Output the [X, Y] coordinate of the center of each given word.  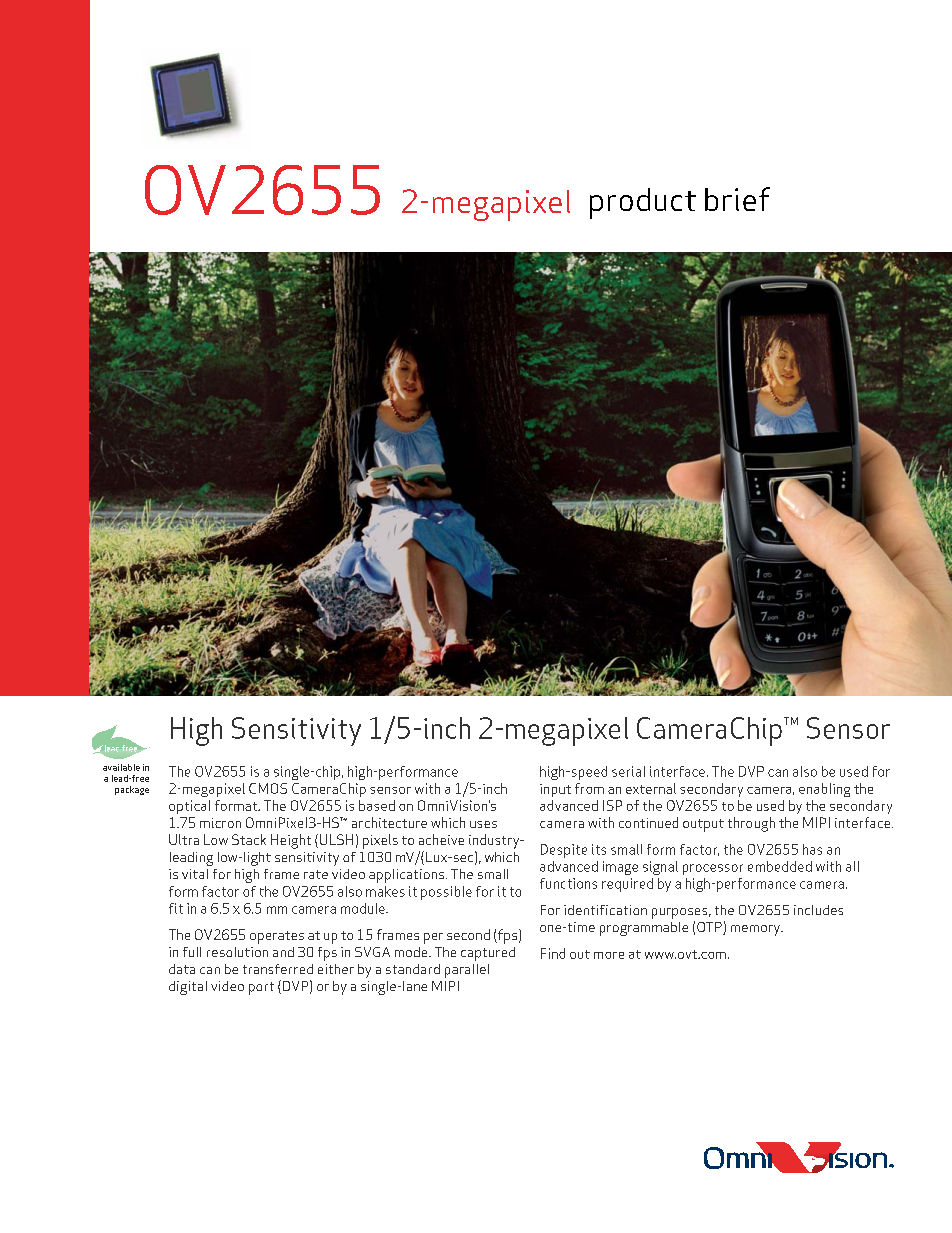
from [589, 788]
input [555, 790]
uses [483, 824]
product [643, 203]
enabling [824, 790]
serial [628, 771]
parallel [467, 971]
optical [189, 807]
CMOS [268, 788]
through [751, 824]
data [182, 969]
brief [737, 199]
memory [756, 930]
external [651, 788]
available [121, 767]
